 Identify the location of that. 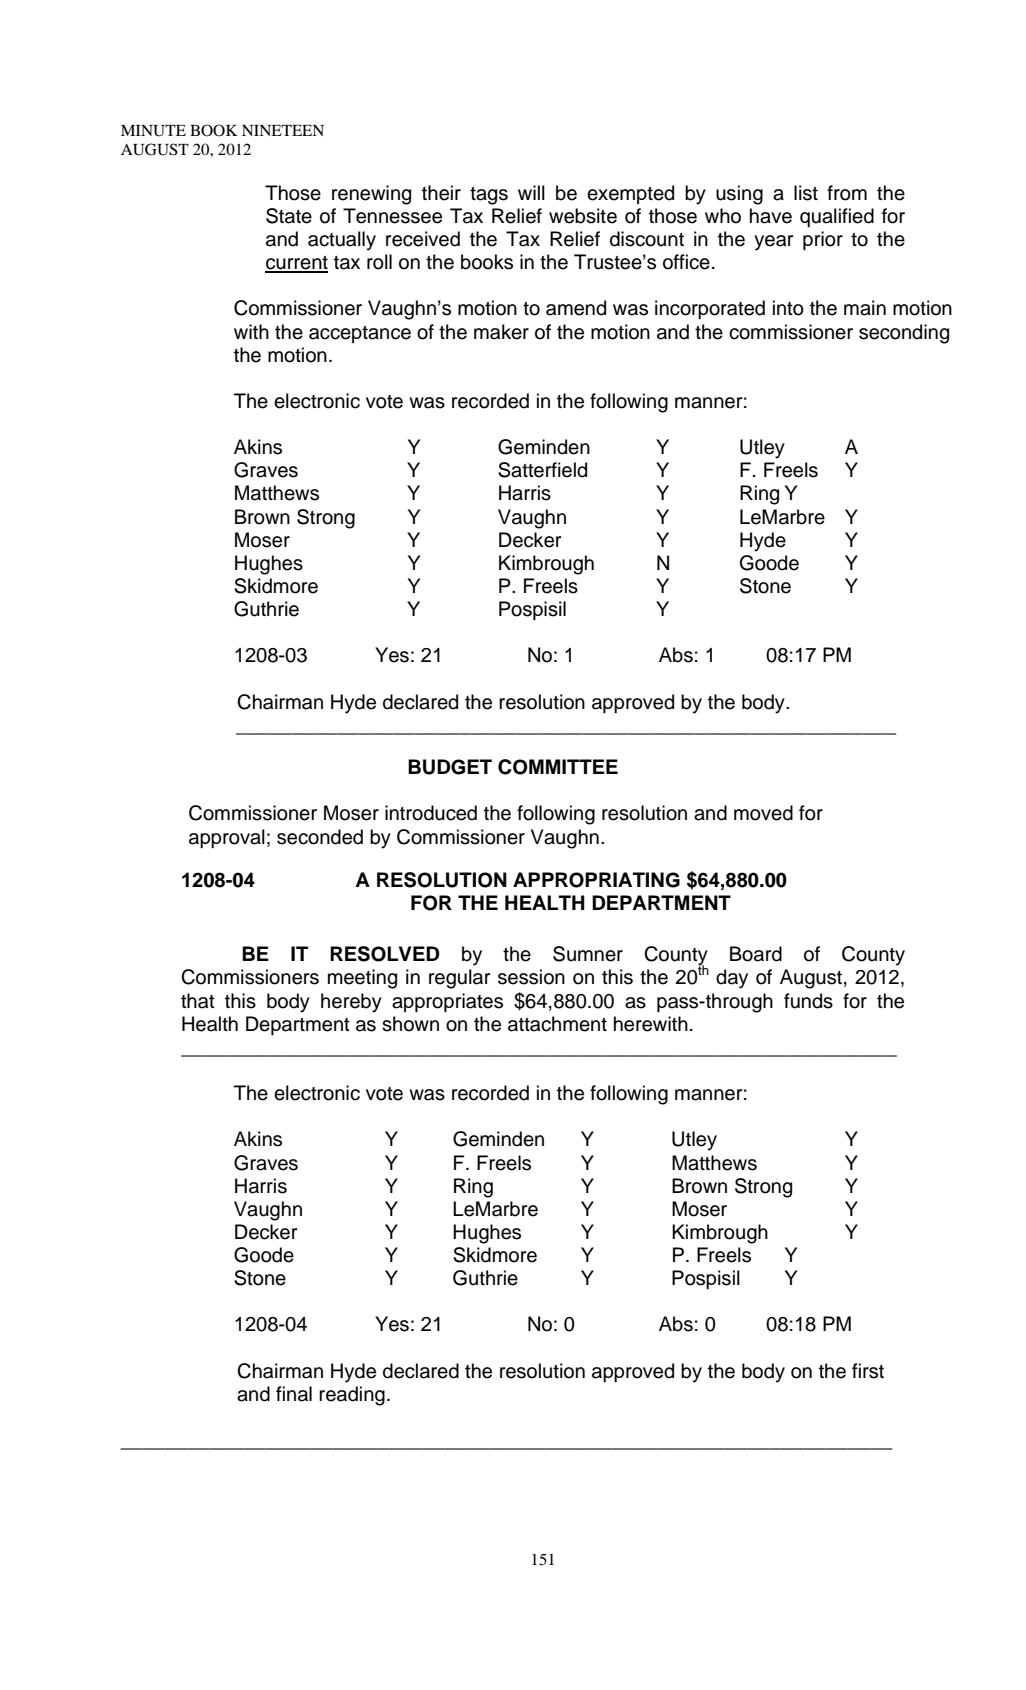
(198, 1001).
